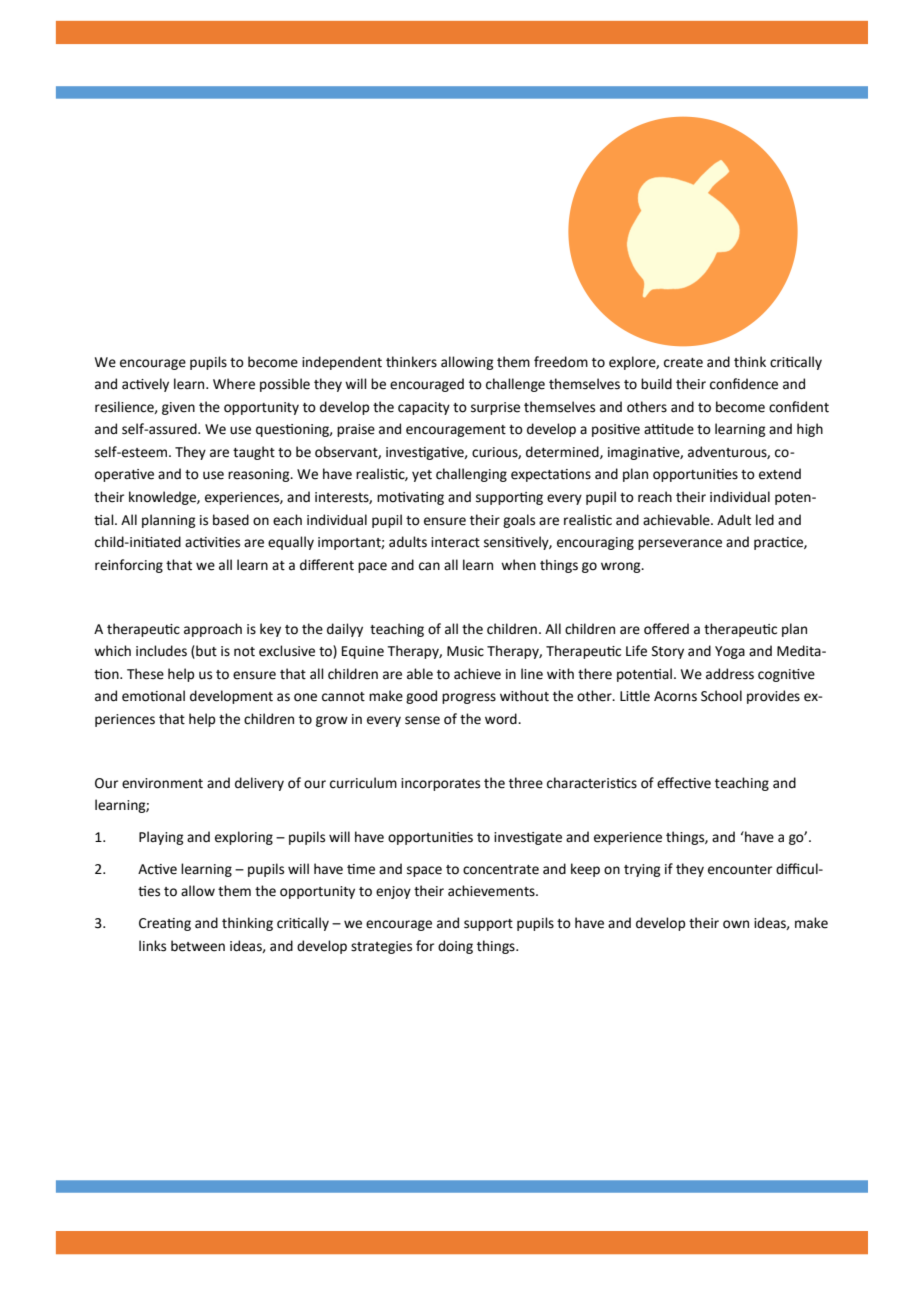 The image size is (924, 1308). I want to click on reinforcing, so click(129, 566).
